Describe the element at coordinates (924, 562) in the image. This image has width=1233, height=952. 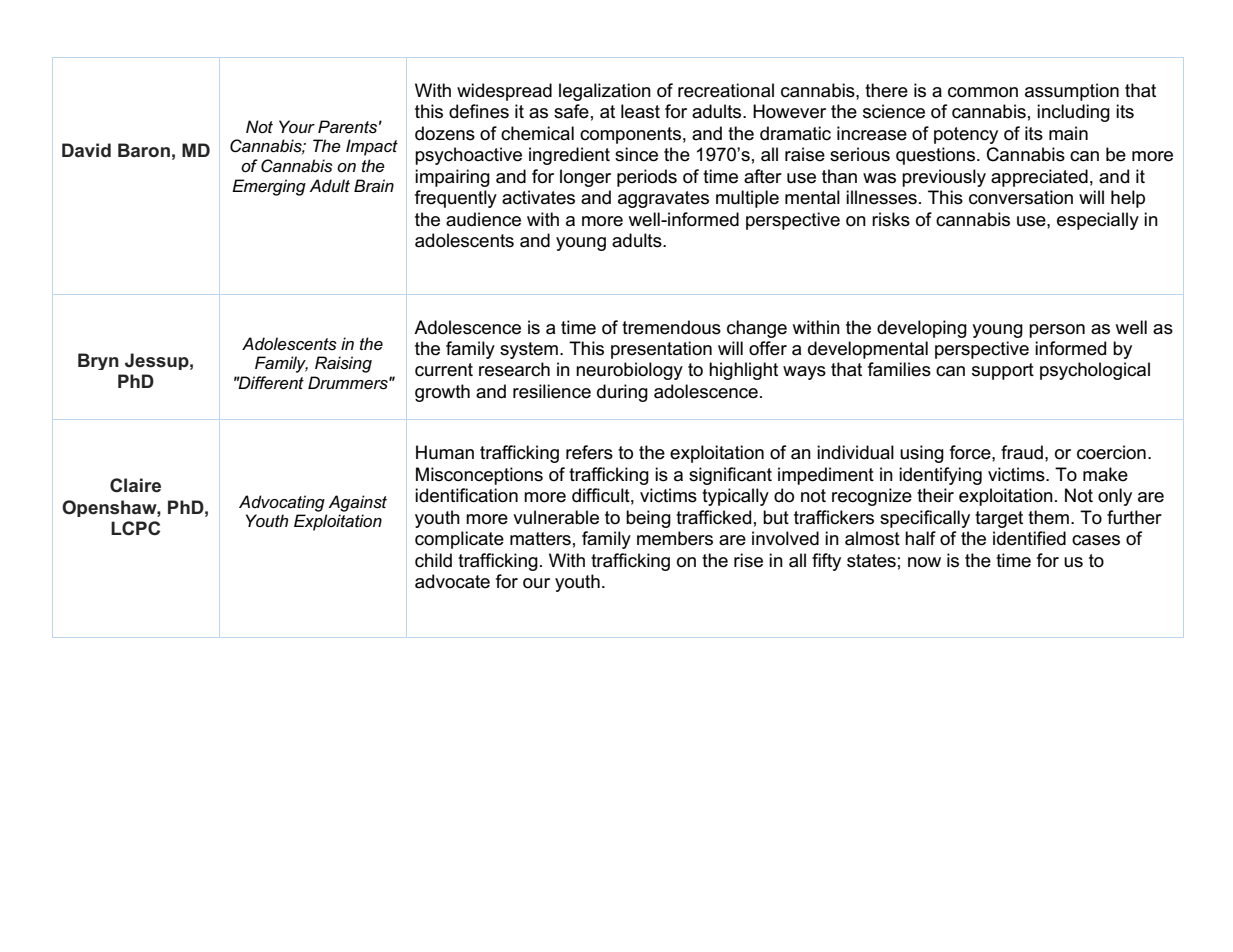
I see `now` at that location.
